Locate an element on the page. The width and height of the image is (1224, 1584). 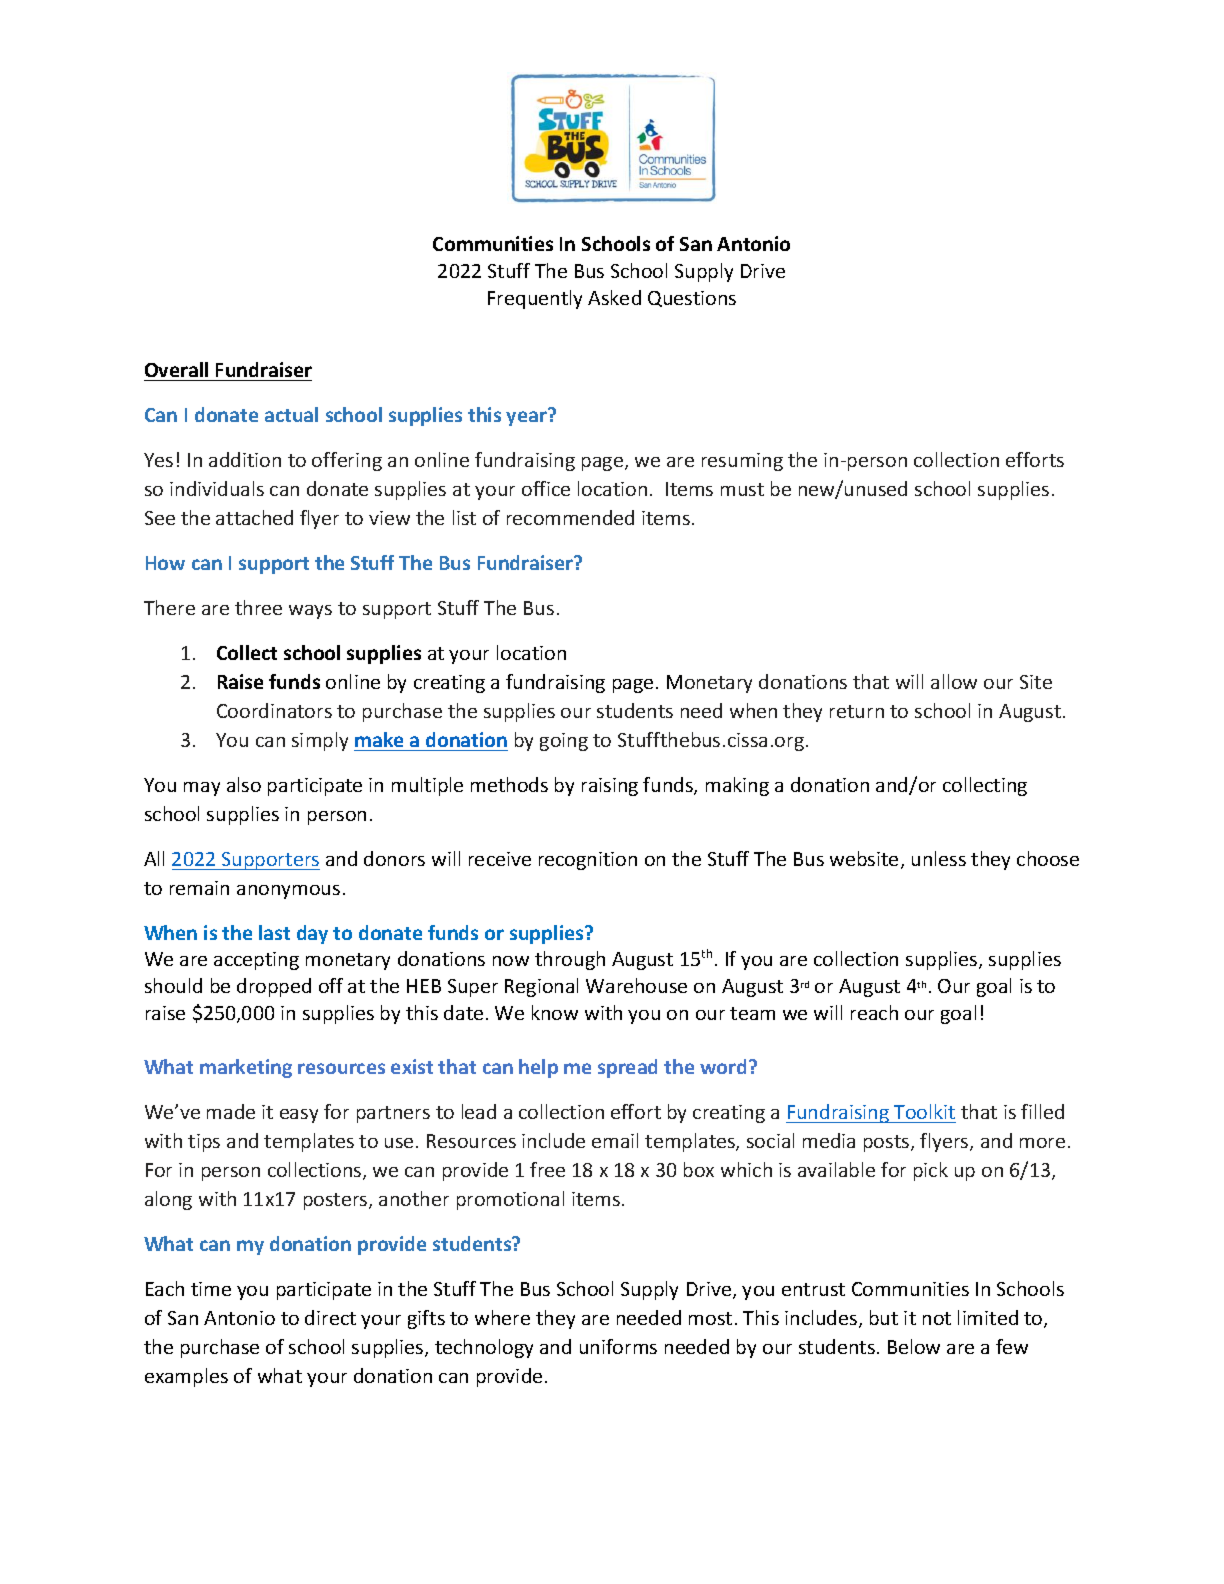
dropped is located at coordinates (274, 987).
